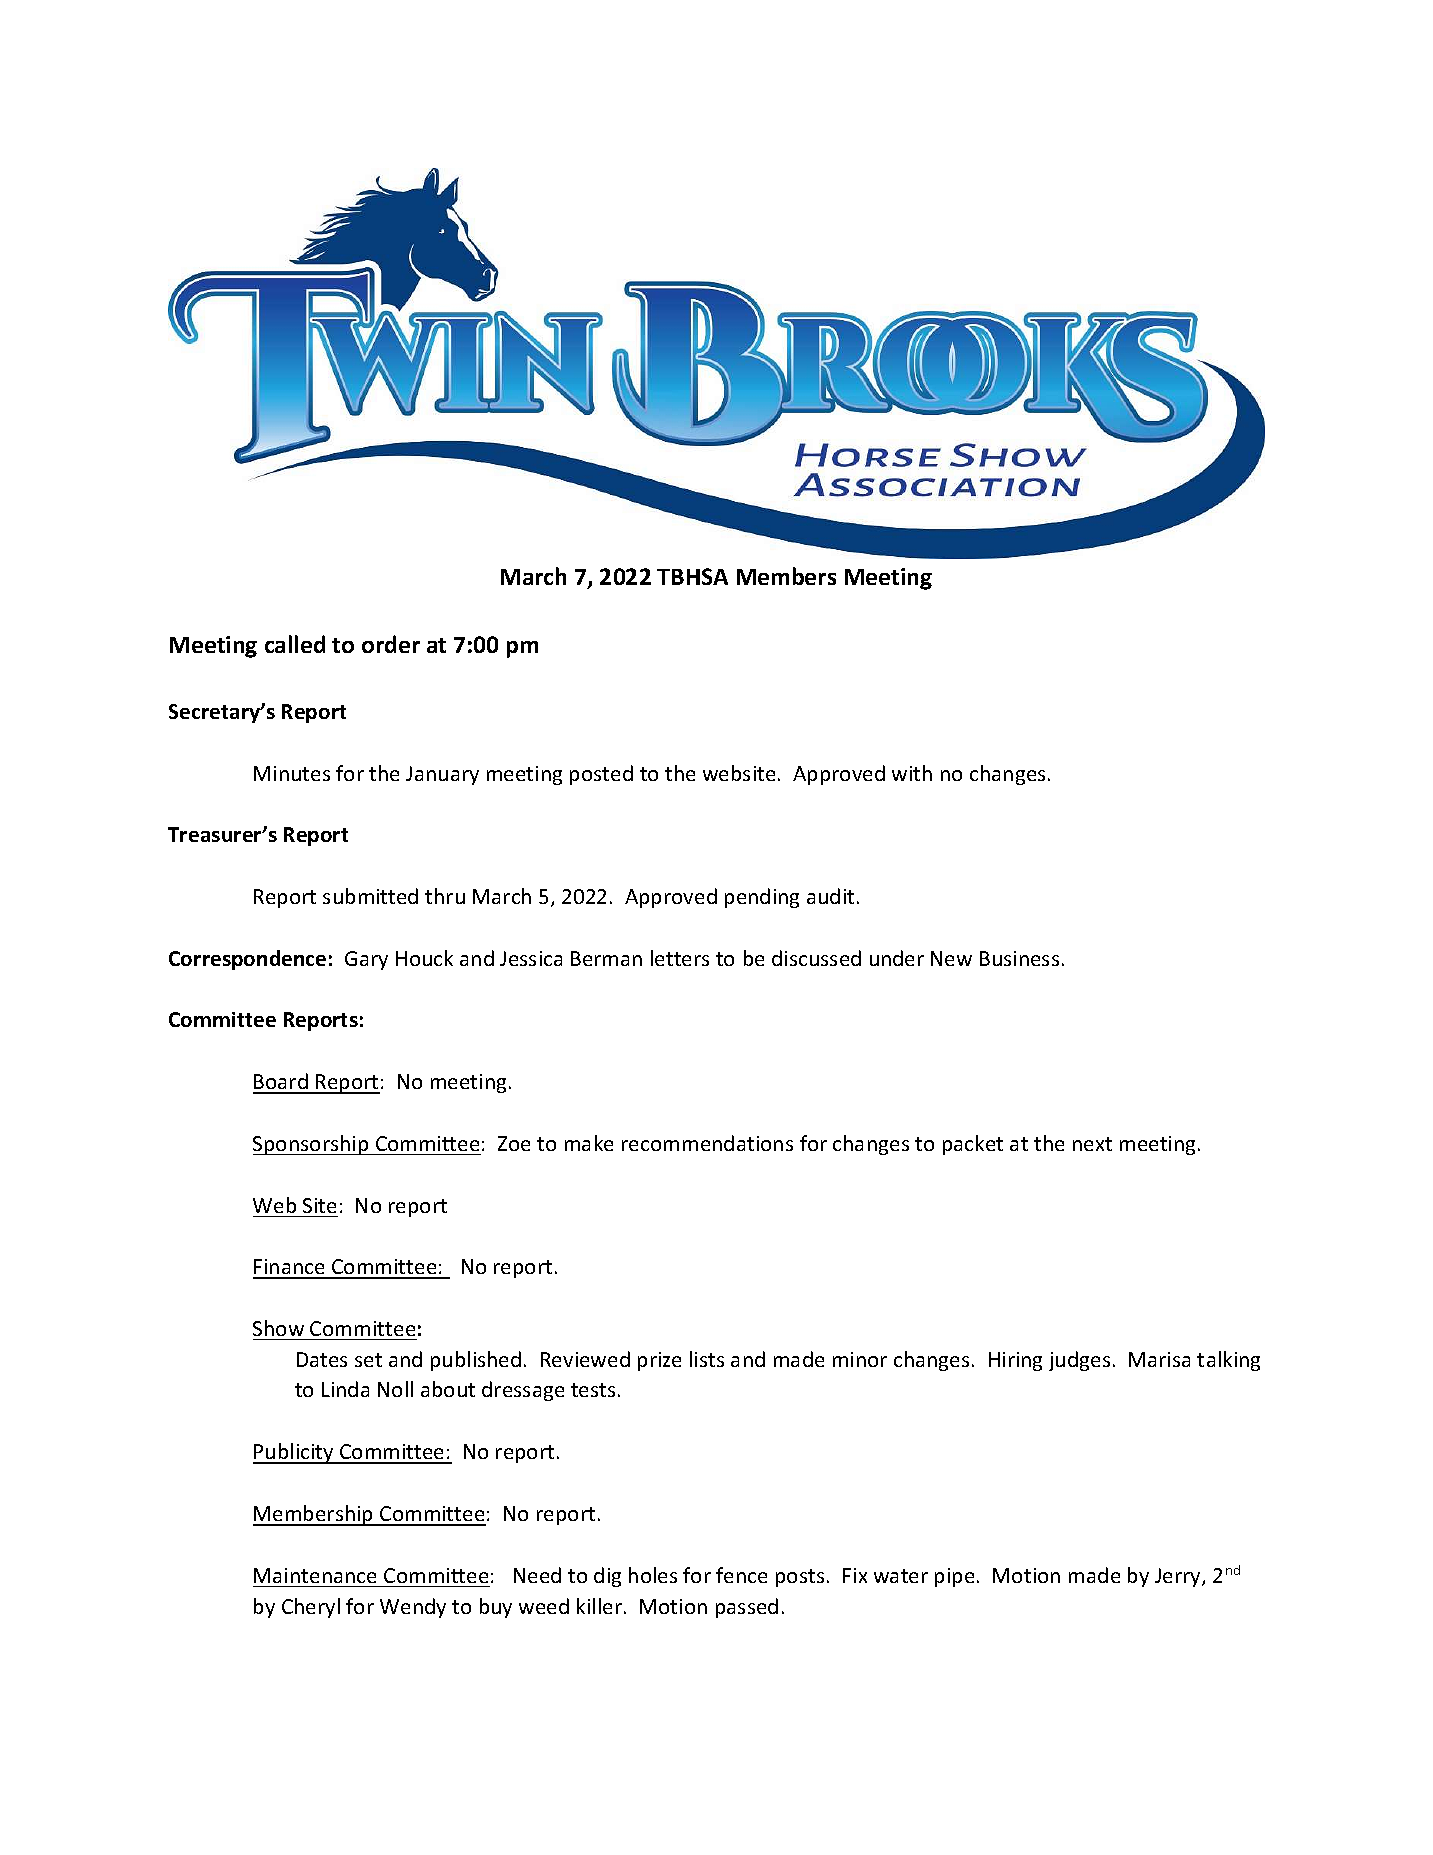 This screenshot has width=1433, height=1855. I want to click on with, so click(912, 773).
